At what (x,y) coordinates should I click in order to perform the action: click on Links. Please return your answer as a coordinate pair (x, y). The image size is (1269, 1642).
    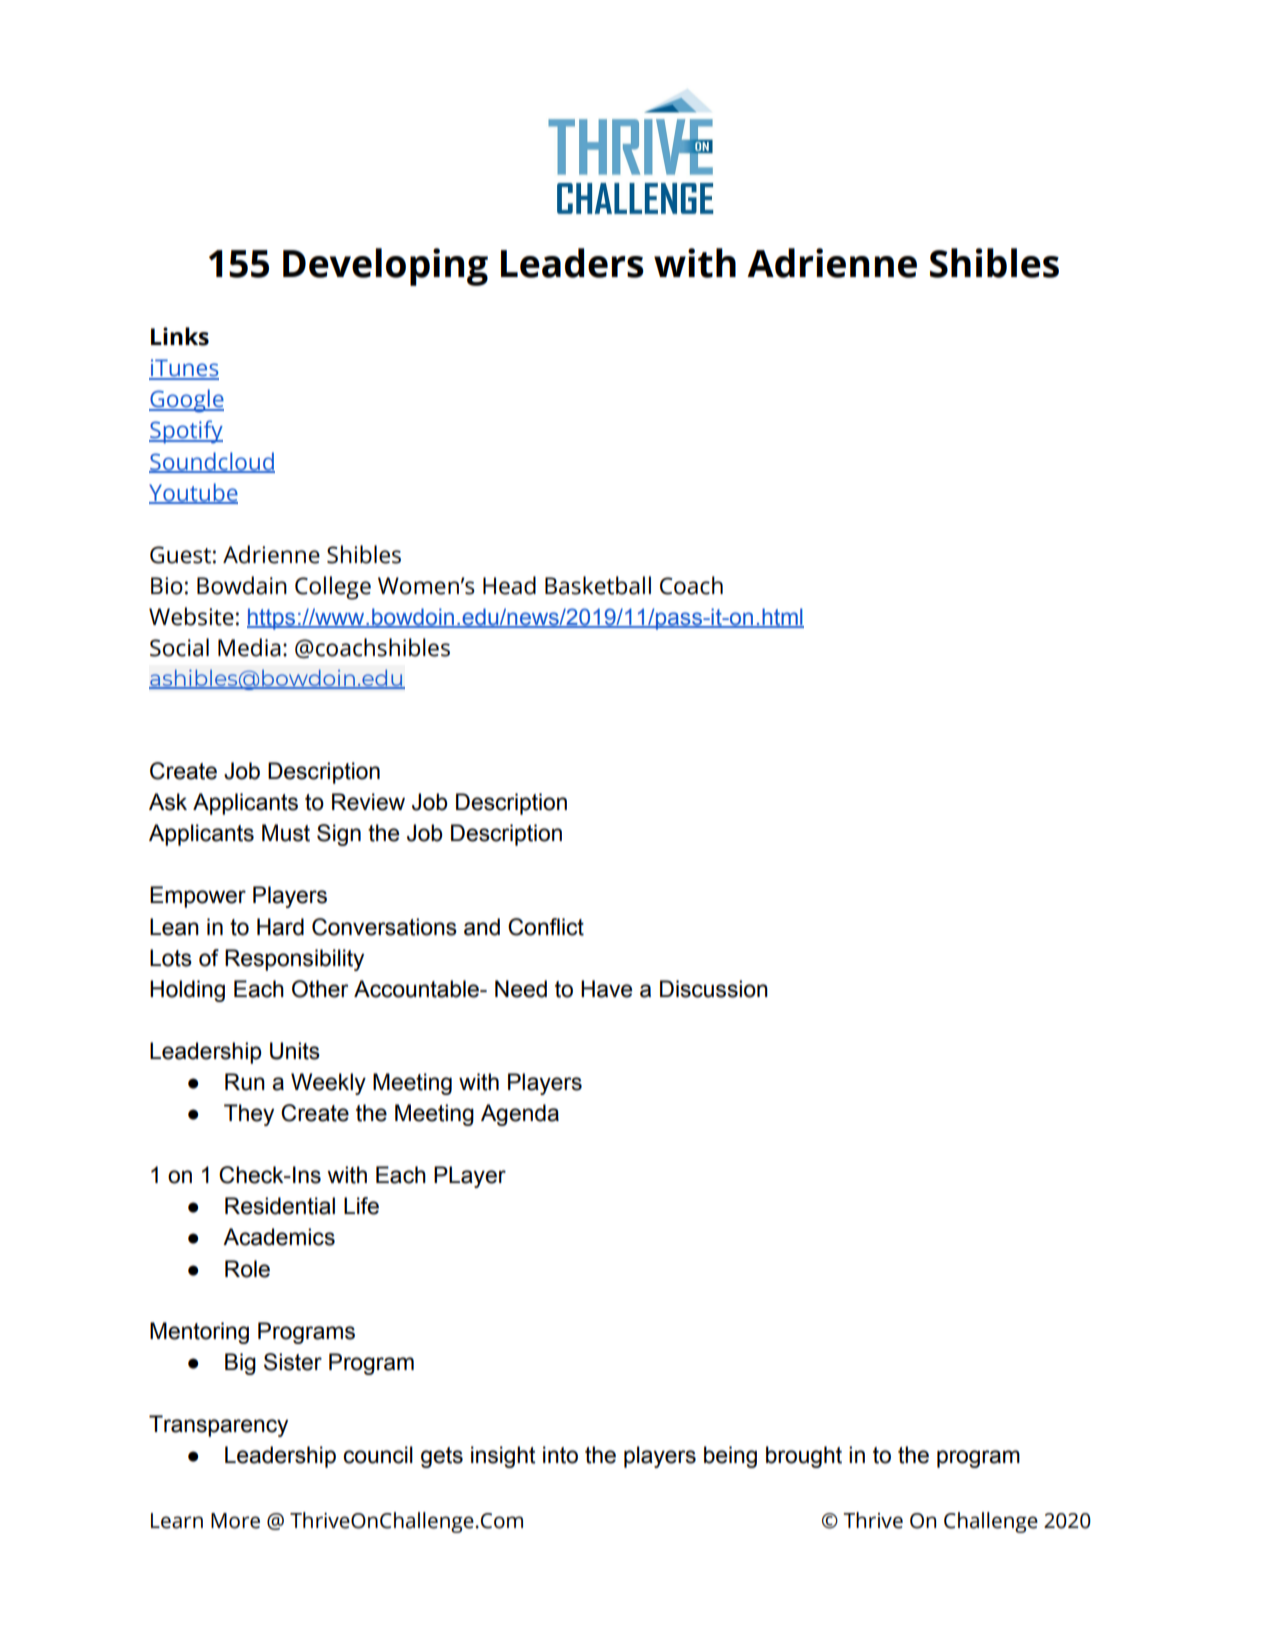
    Looking at the image, I should click on (180, 336).
